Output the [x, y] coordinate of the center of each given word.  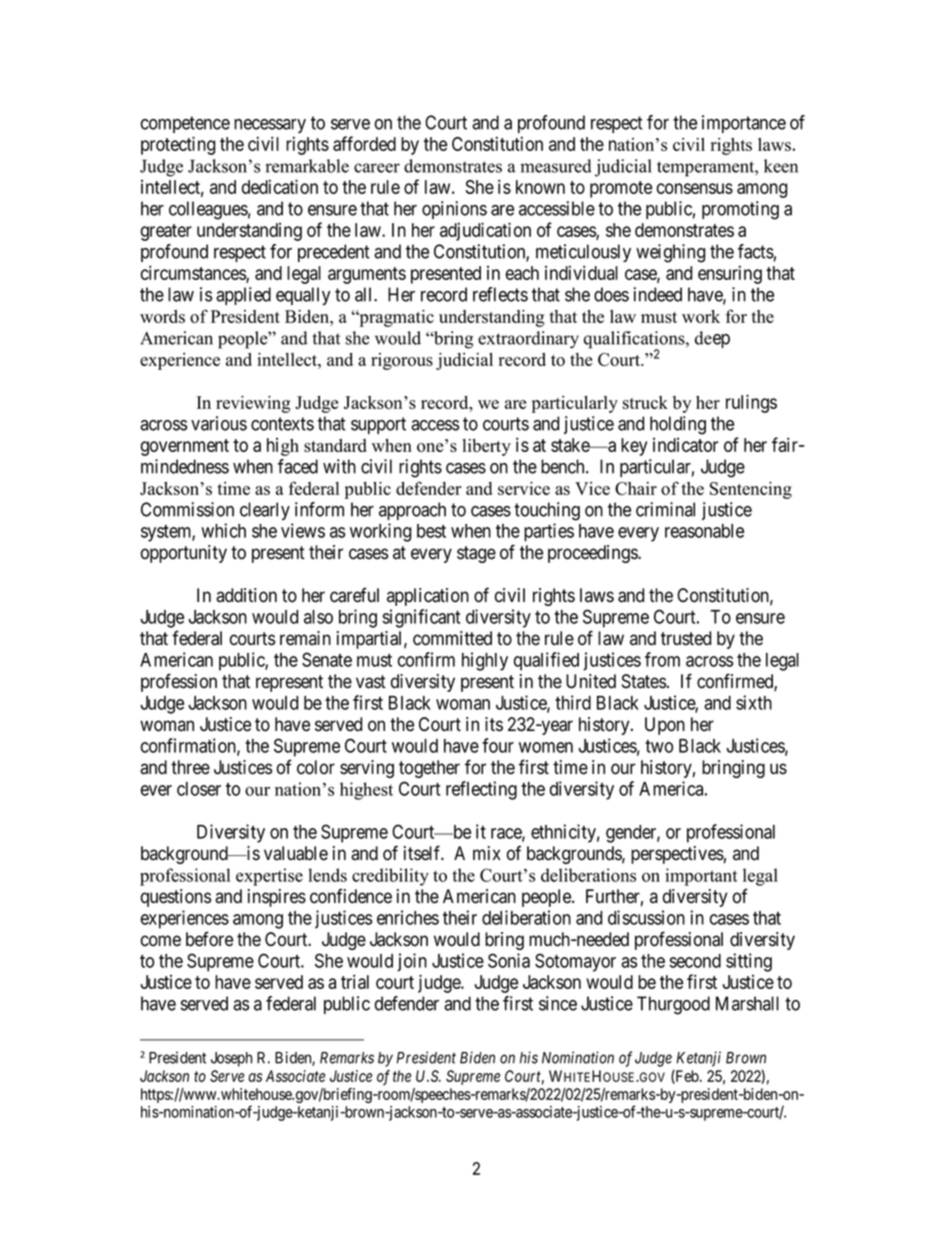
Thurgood [673, 1005]
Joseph [231, 1059]
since [558, 1003]
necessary [270, 126]
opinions [454, 210]
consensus [695, 188]
